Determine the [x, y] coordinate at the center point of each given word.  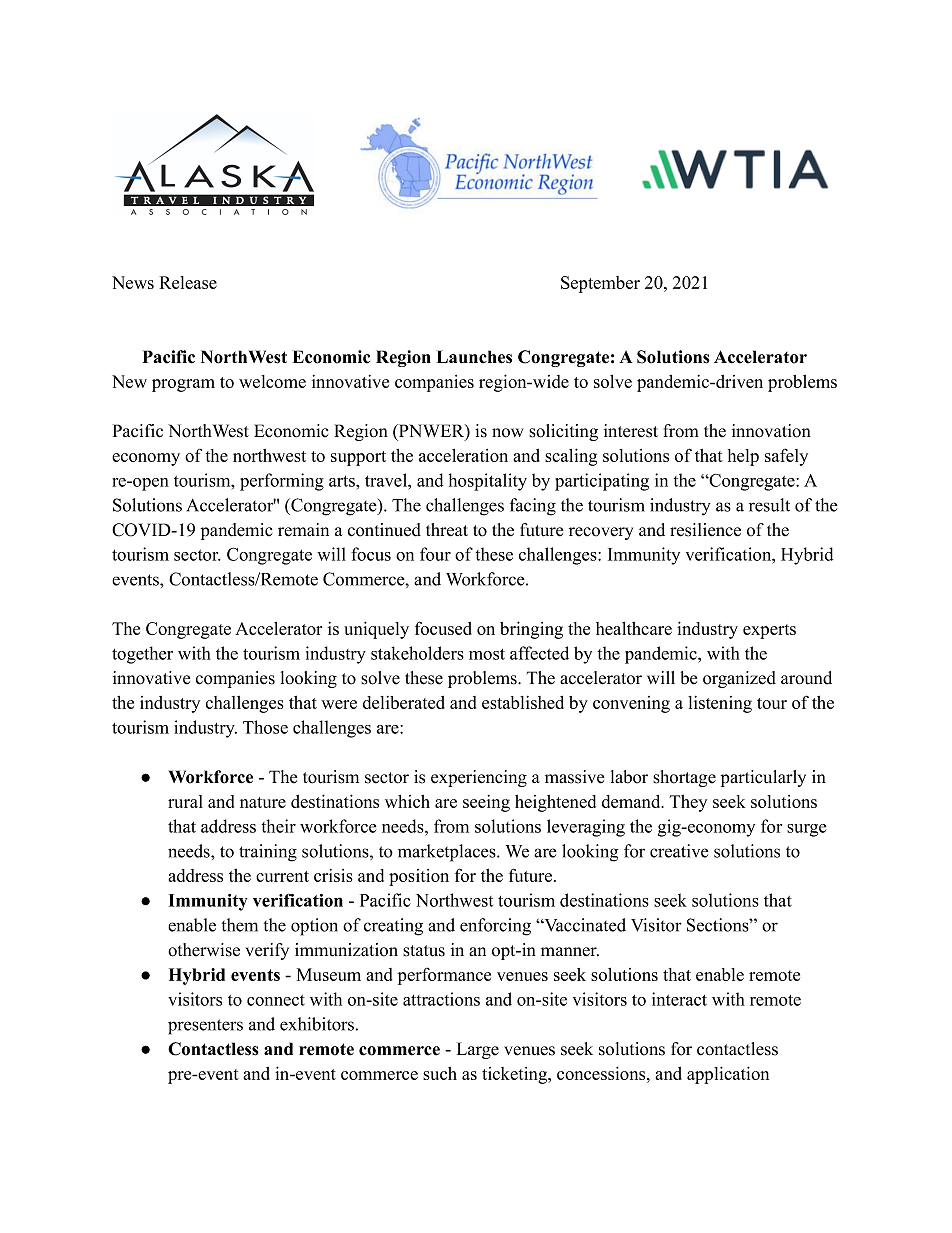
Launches [474, 357]
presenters [205, 1027]
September [600, 284]
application [728, 1075]
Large [478, 1050]
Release [188, 282]
